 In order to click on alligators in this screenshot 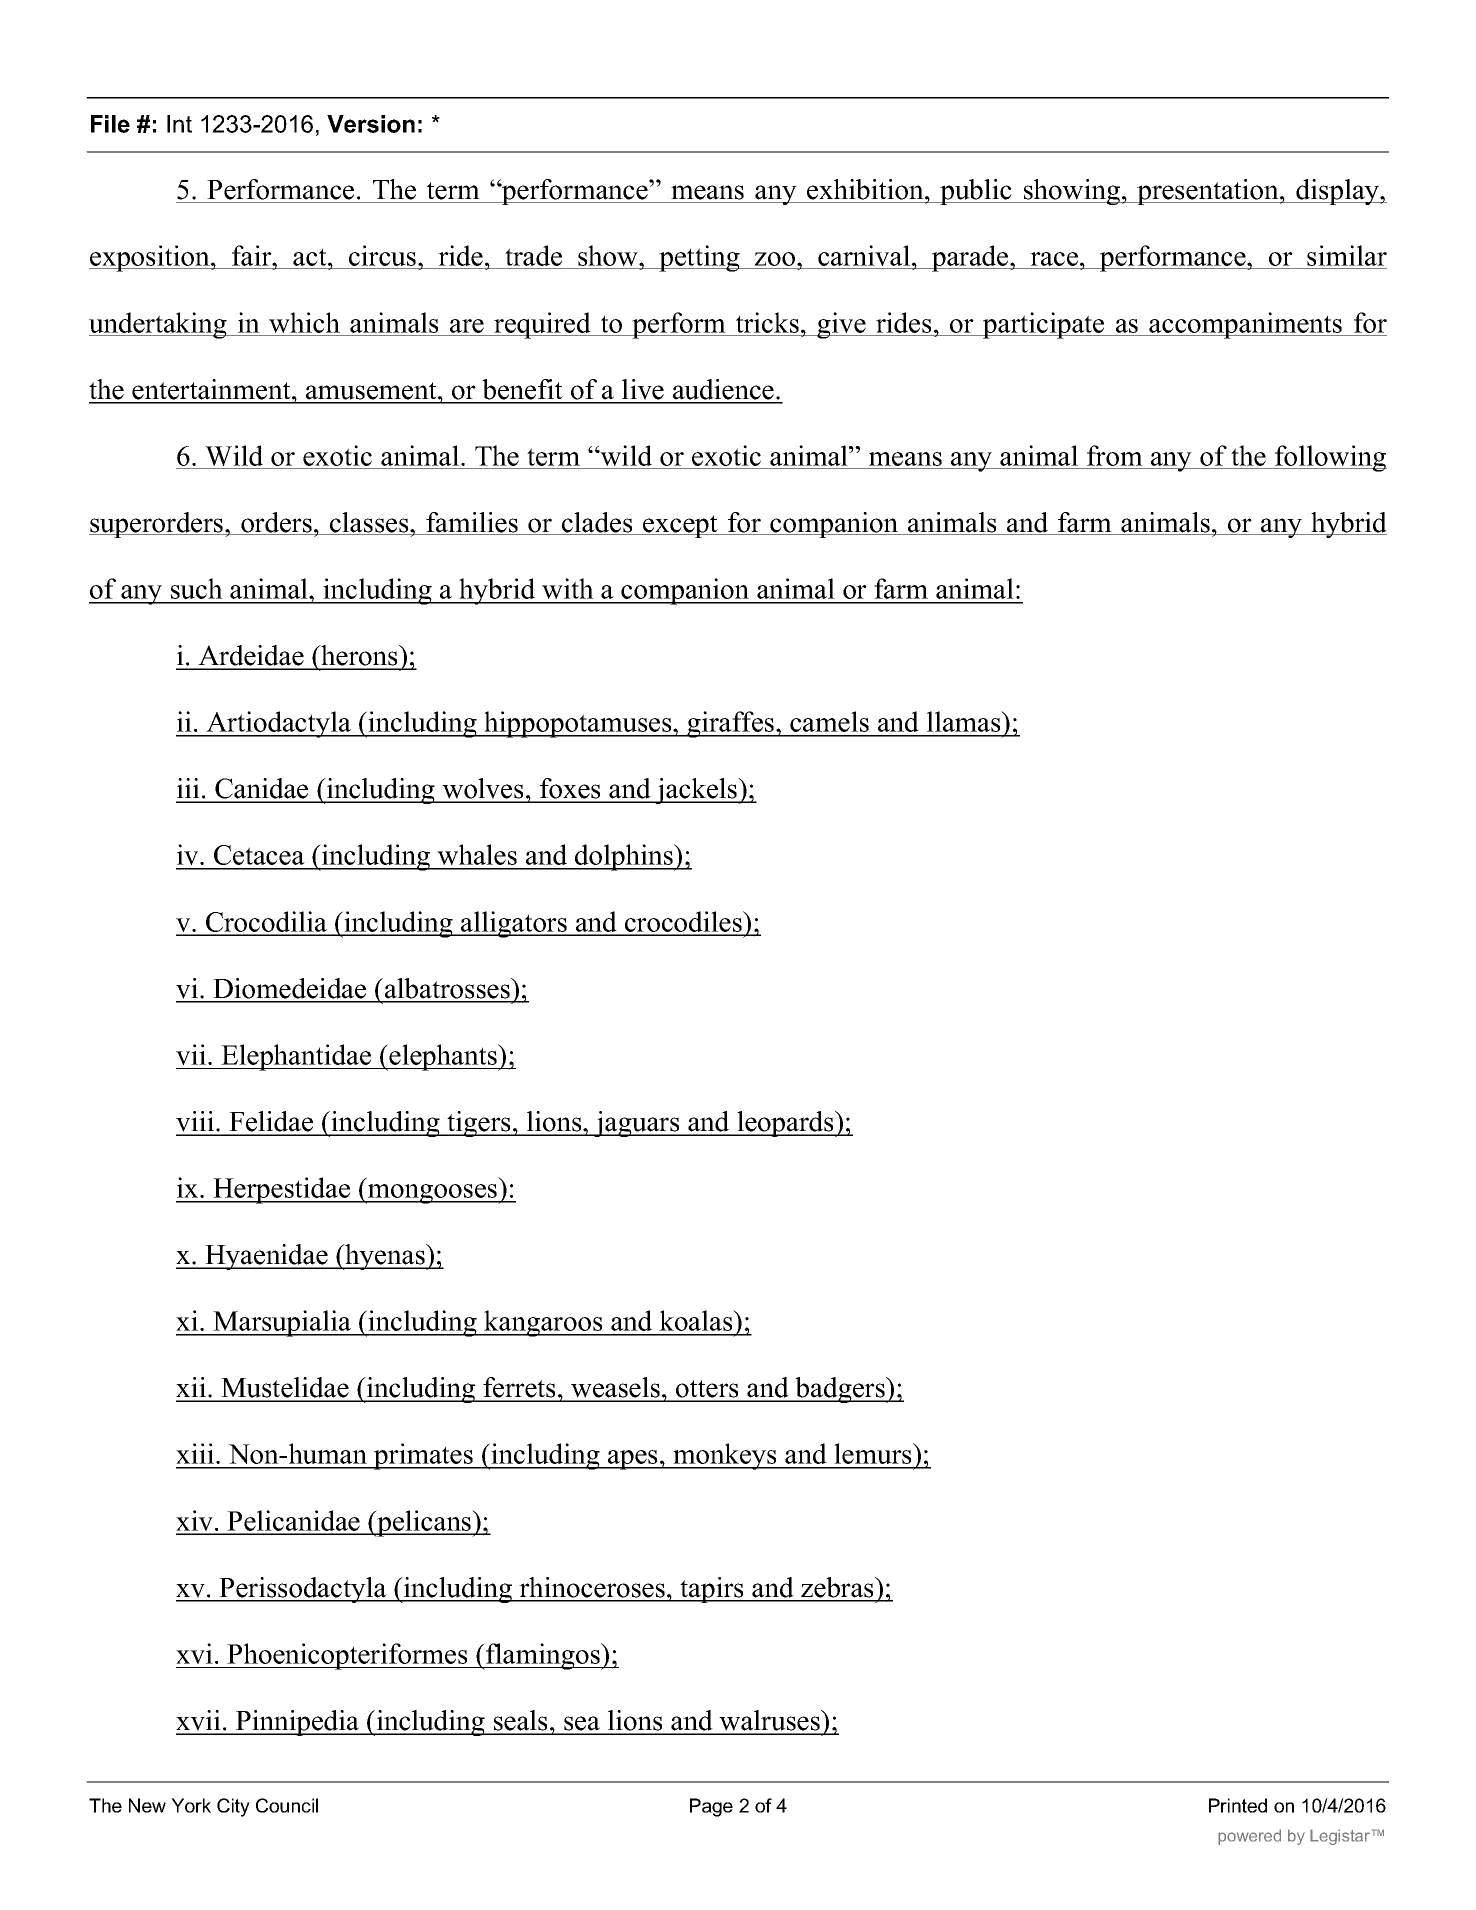, I will do `click(514, 924)`.
